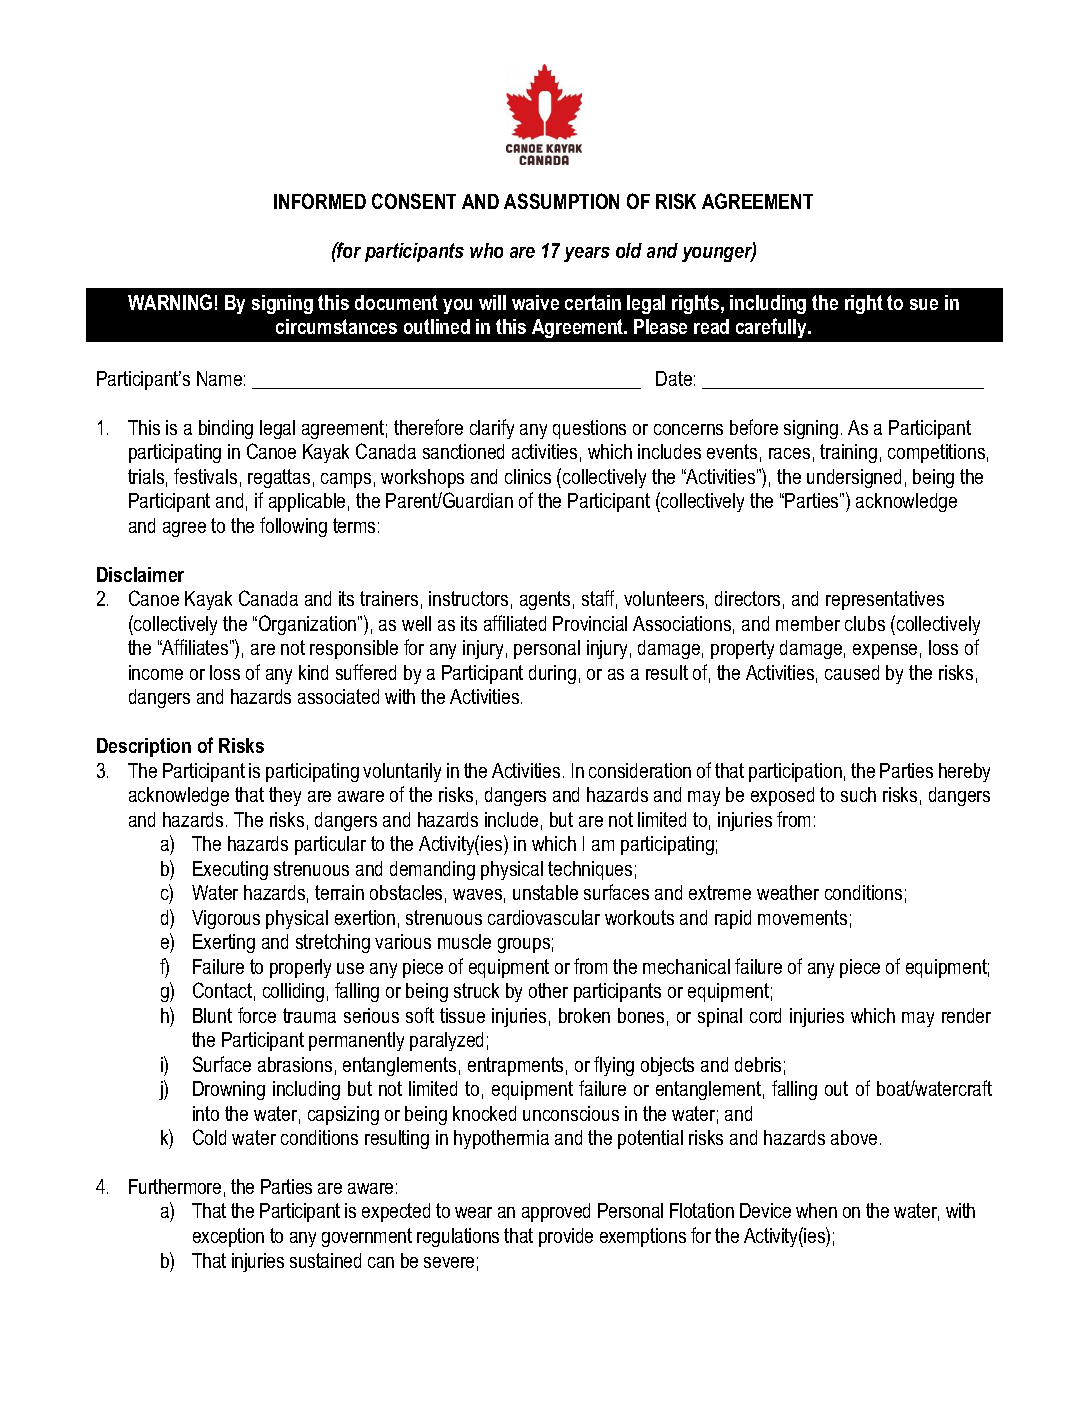 The height and width of the document is (1408, 1088). What do you see at coordinates (802, 917) in the document?
I see `movements` at bounding box center [802, 917].
